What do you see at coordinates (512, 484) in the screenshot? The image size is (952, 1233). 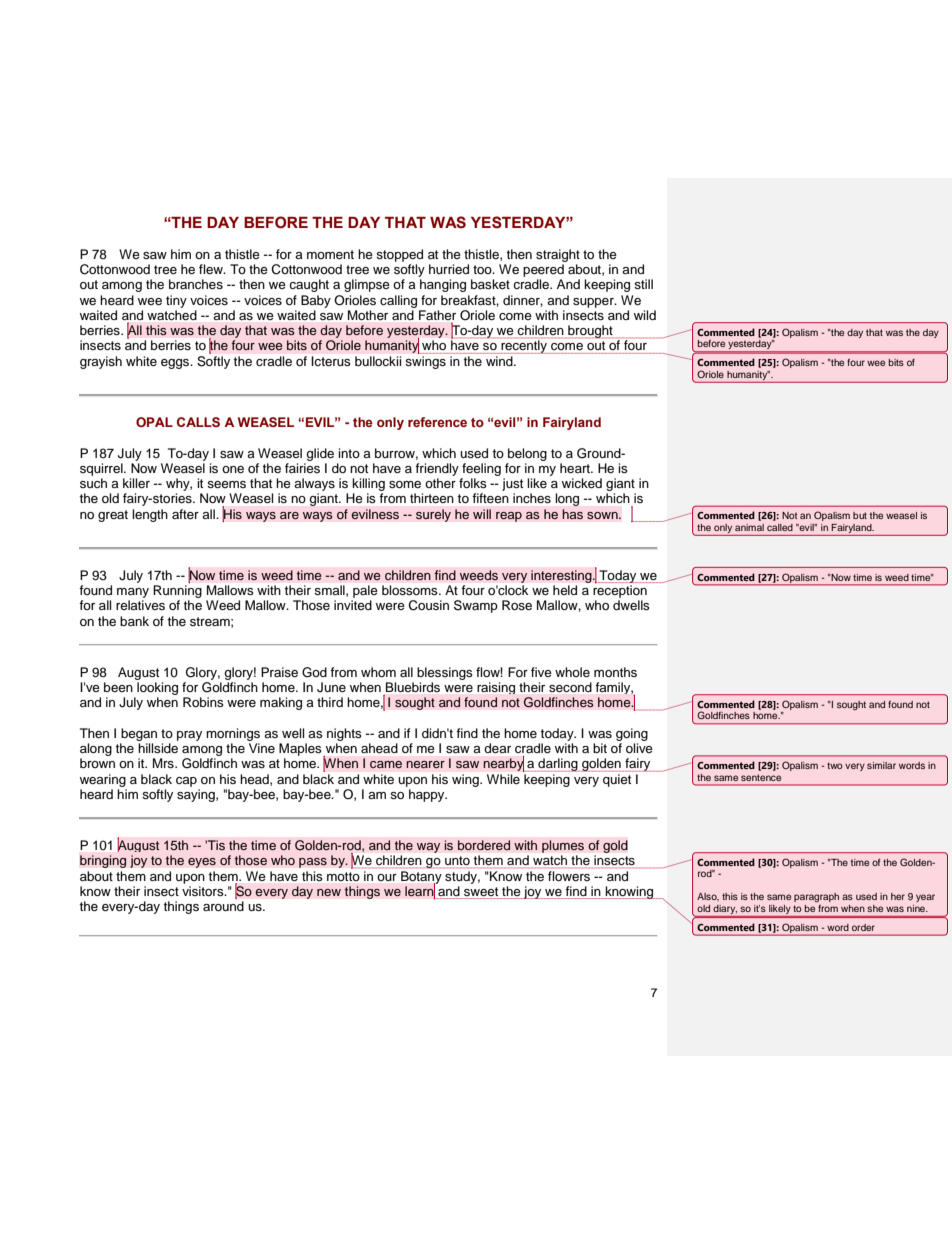 I see `just` at bounding box center [512, 484].
